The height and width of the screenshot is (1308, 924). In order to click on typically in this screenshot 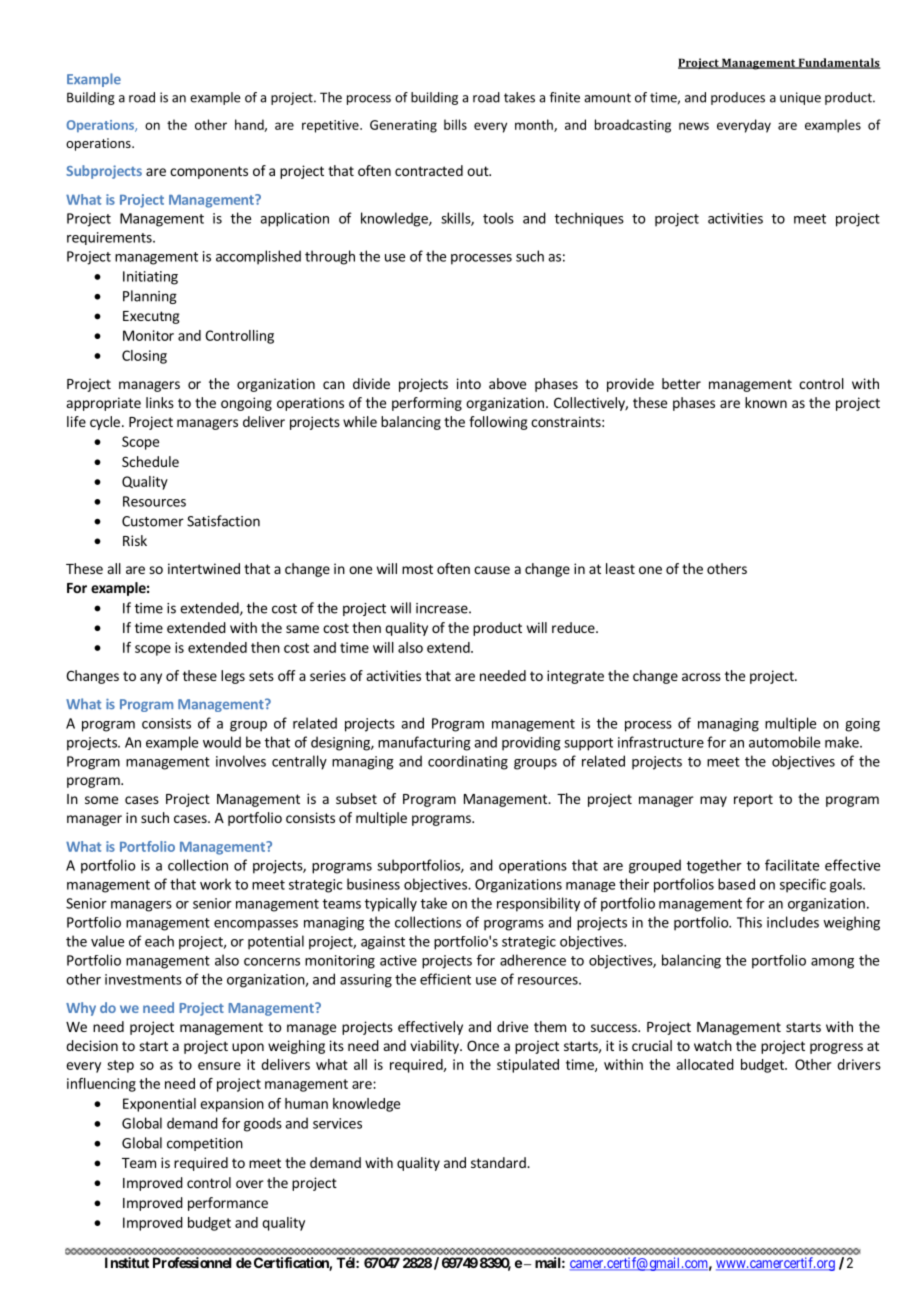, I will do `click(391, 904)`.
